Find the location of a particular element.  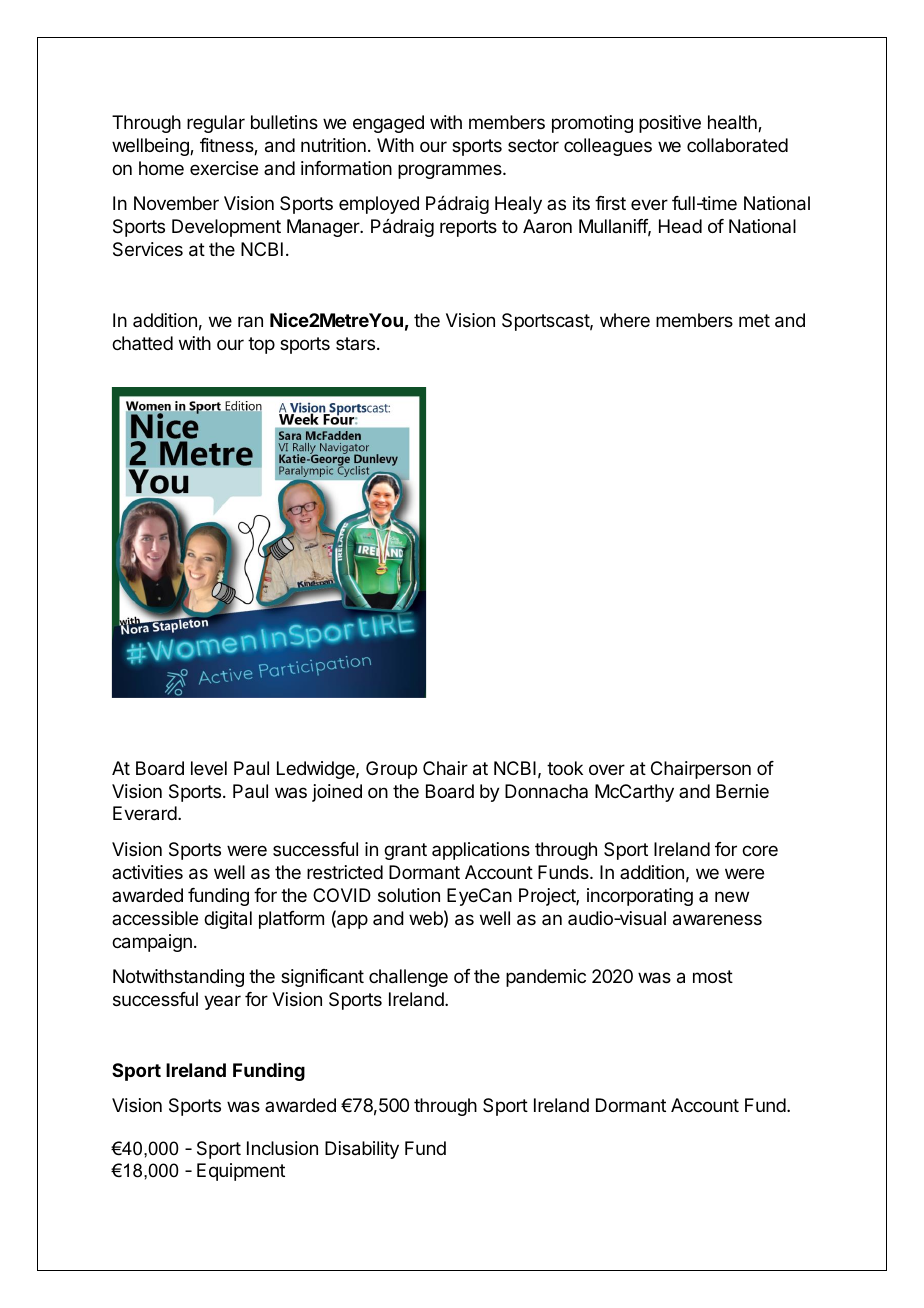

Group is located at coordinates (391, 770).
